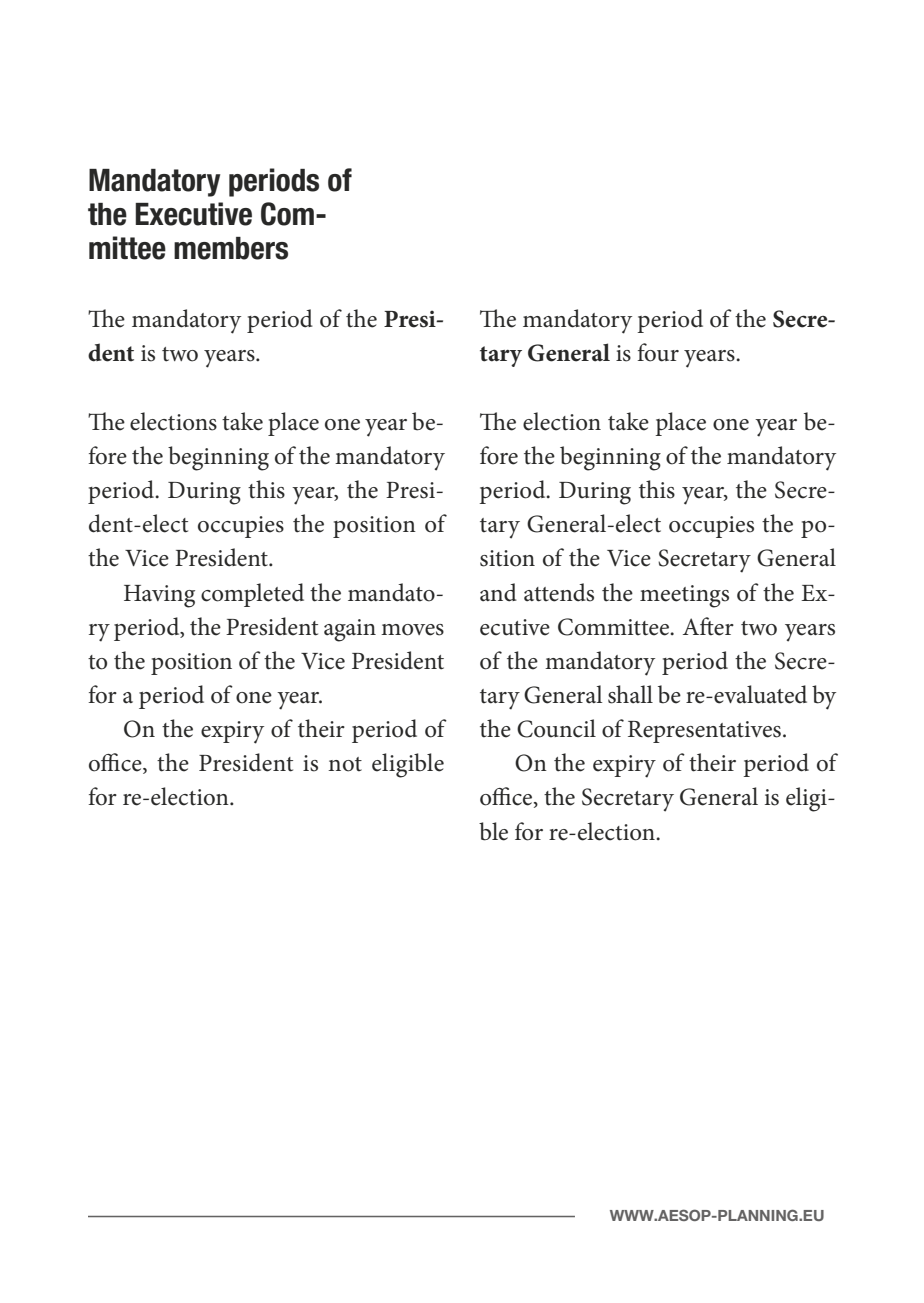  Describe the element at coordinates (345, 764) in the screenshot. I see `not` at that location.
